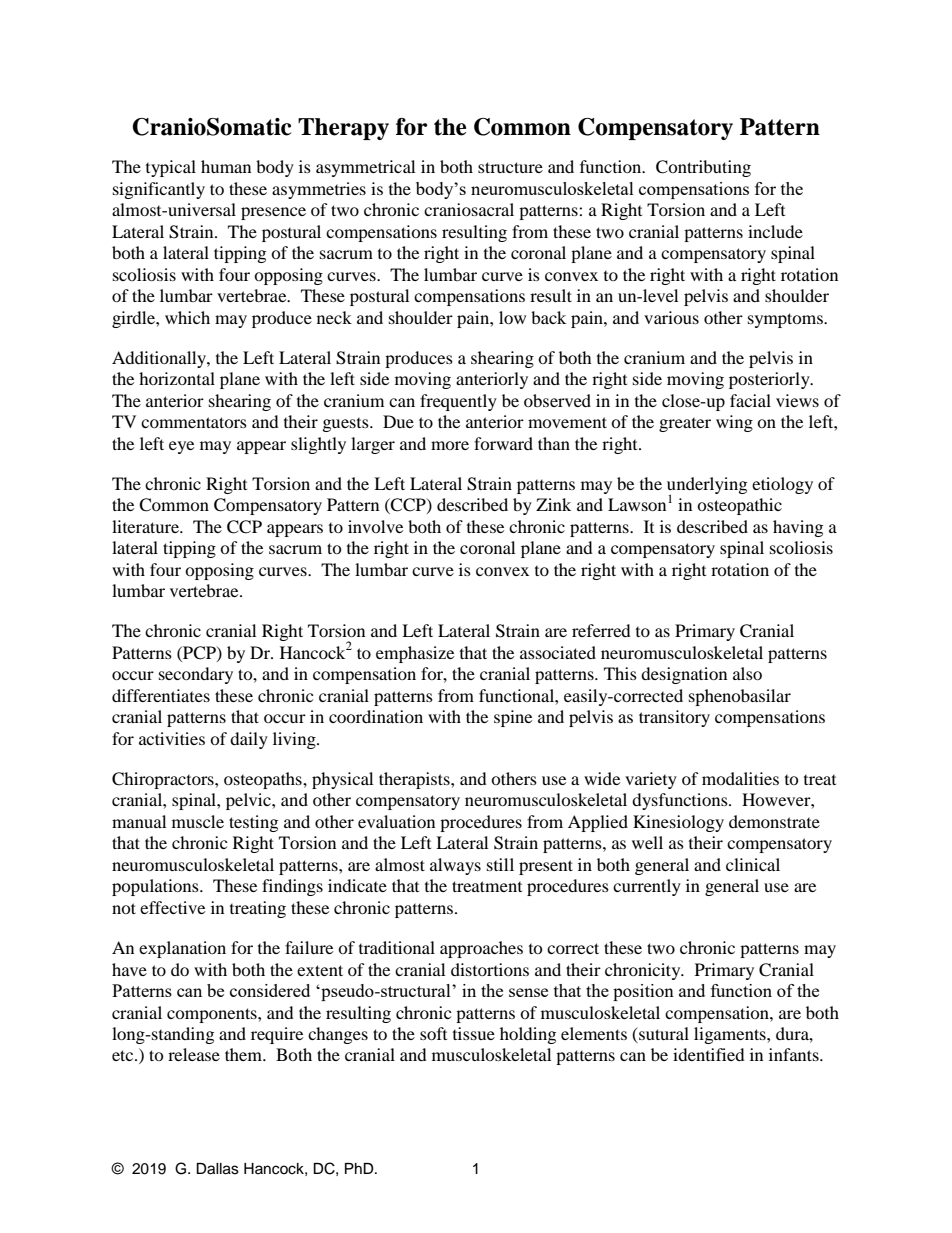  Describe the element at coordinates (415, 654) in the document. I see `emphasize` at that location.
